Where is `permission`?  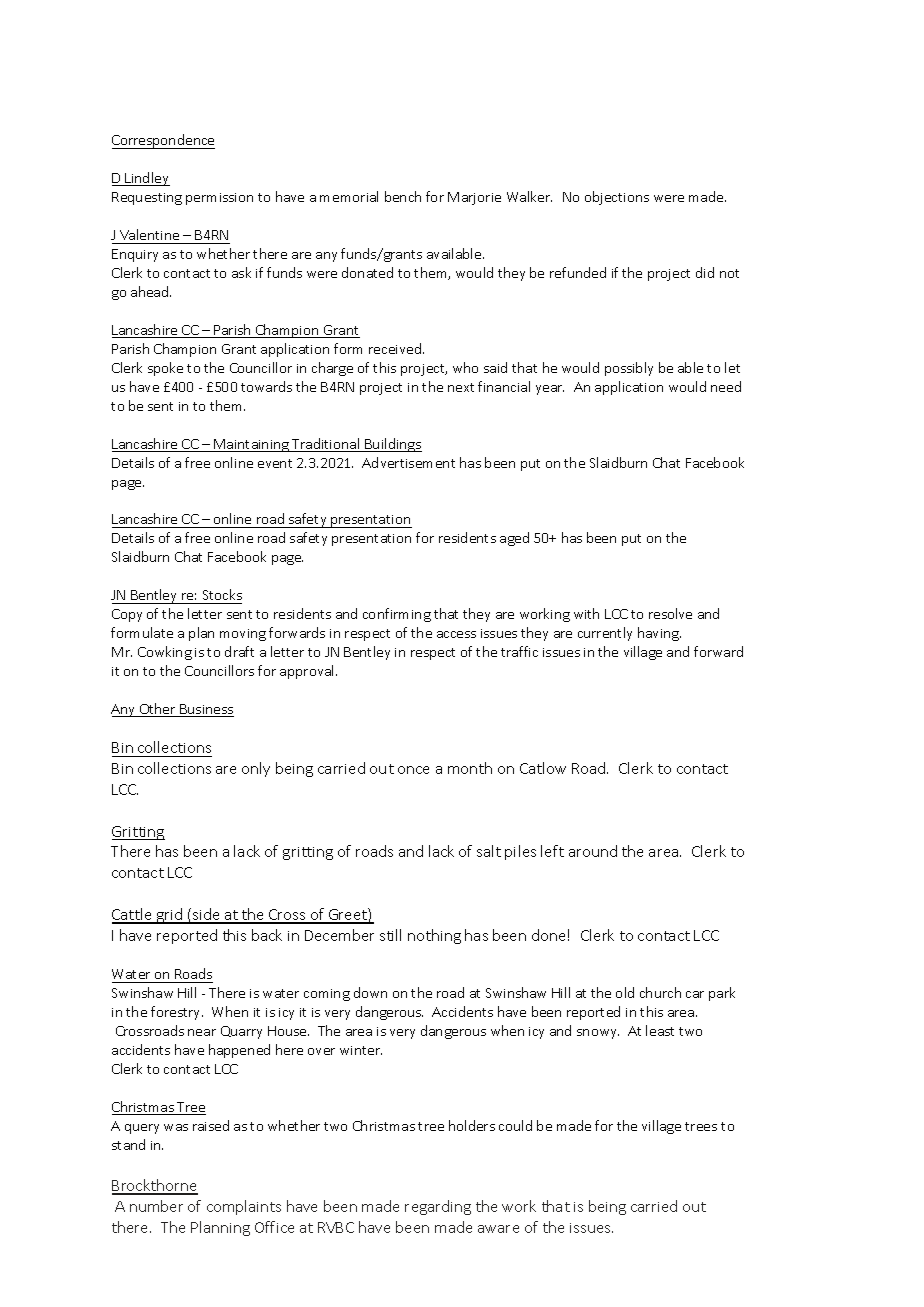 permission is located at coordinates (219, 199).
